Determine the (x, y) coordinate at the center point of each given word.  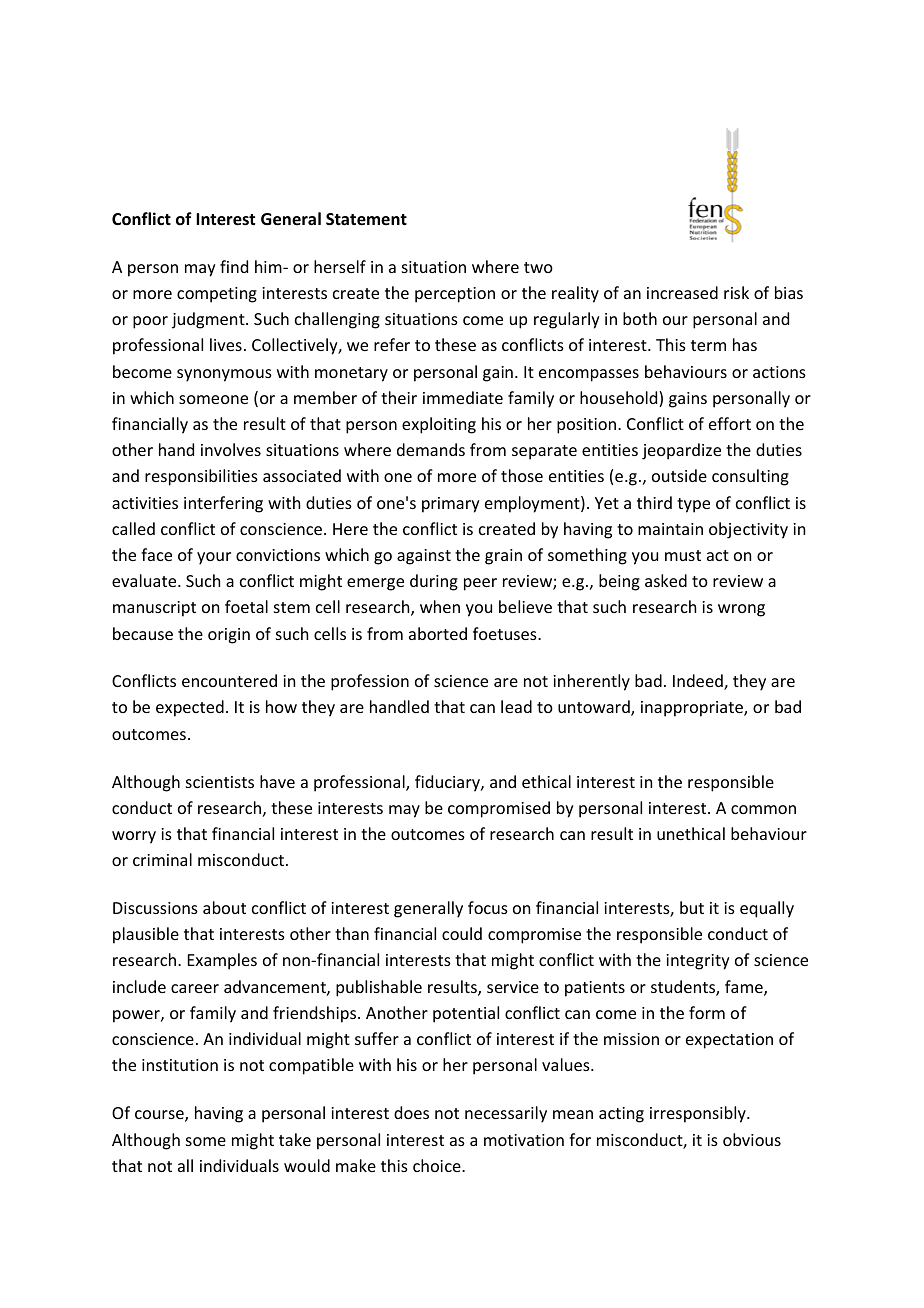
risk (736, 292)
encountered (229, 680)
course (160, 1116)
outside (679, 475)
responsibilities (201, 477)
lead (516, 706)
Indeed (699, 682)
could (462, 933)
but (692, 907)
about (224, 907)
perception (455, 295)
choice (438, 1165)
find (234, 266)
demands (431, 449)
